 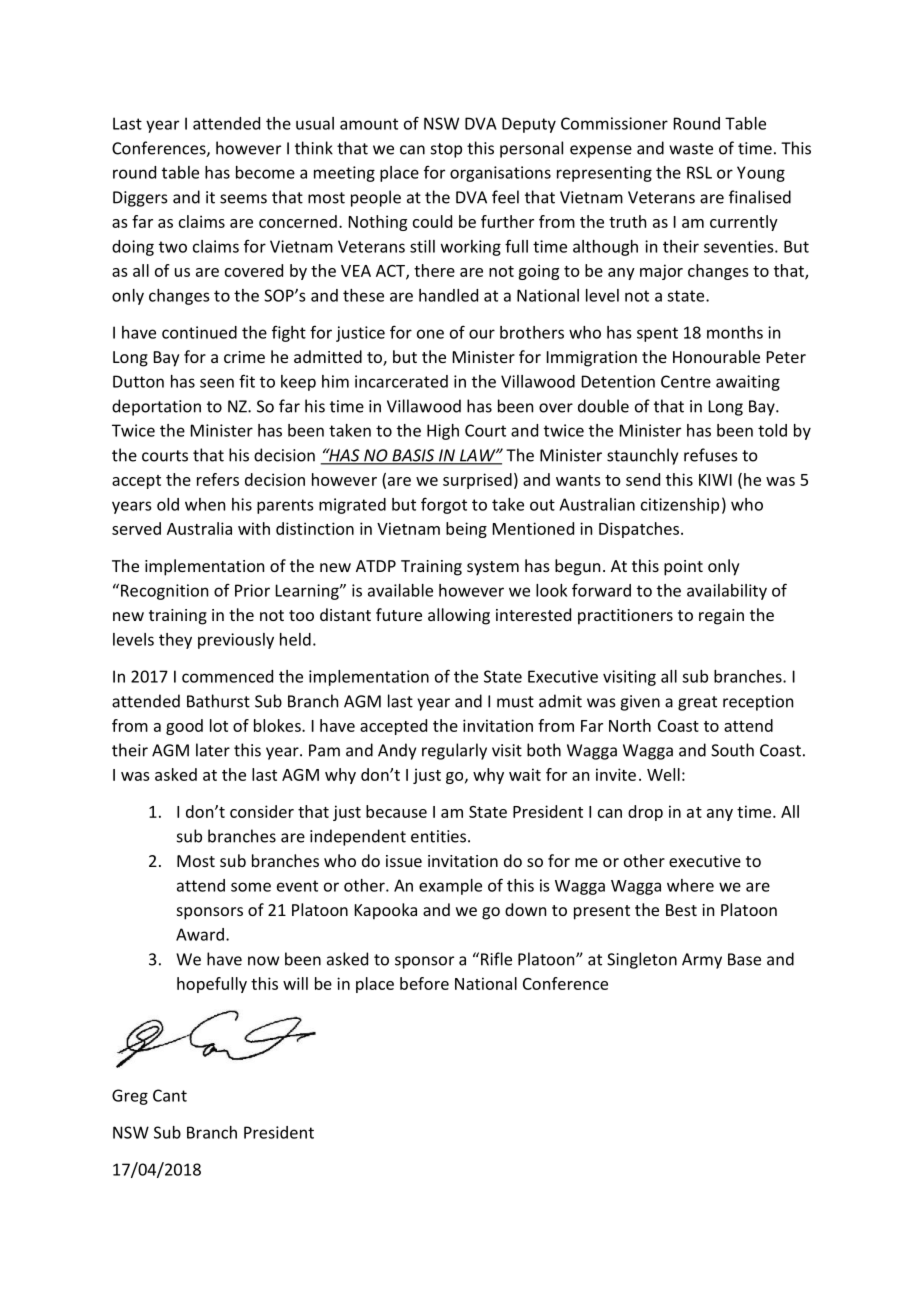 I want to click on seen, so click(x=217, y=383).
